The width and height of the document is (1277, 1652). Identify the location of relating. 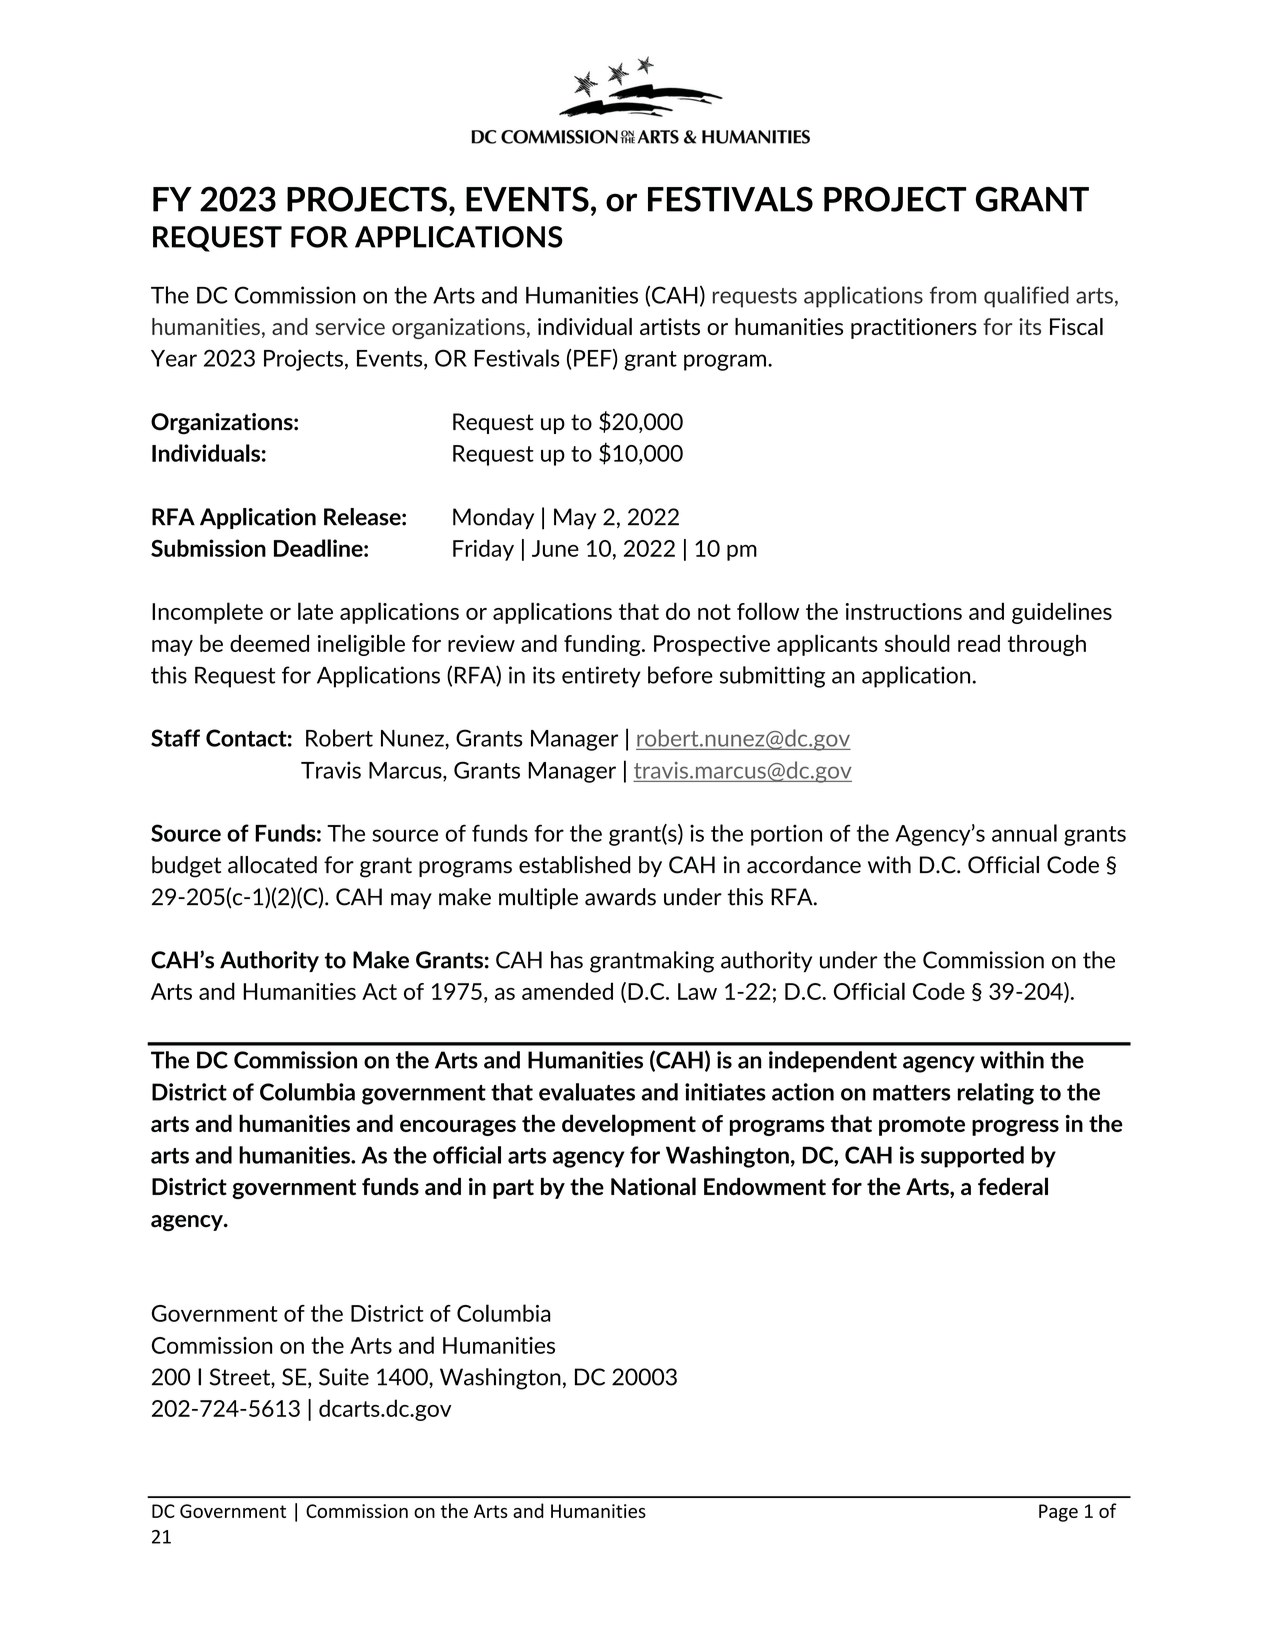
(996, 1094).
